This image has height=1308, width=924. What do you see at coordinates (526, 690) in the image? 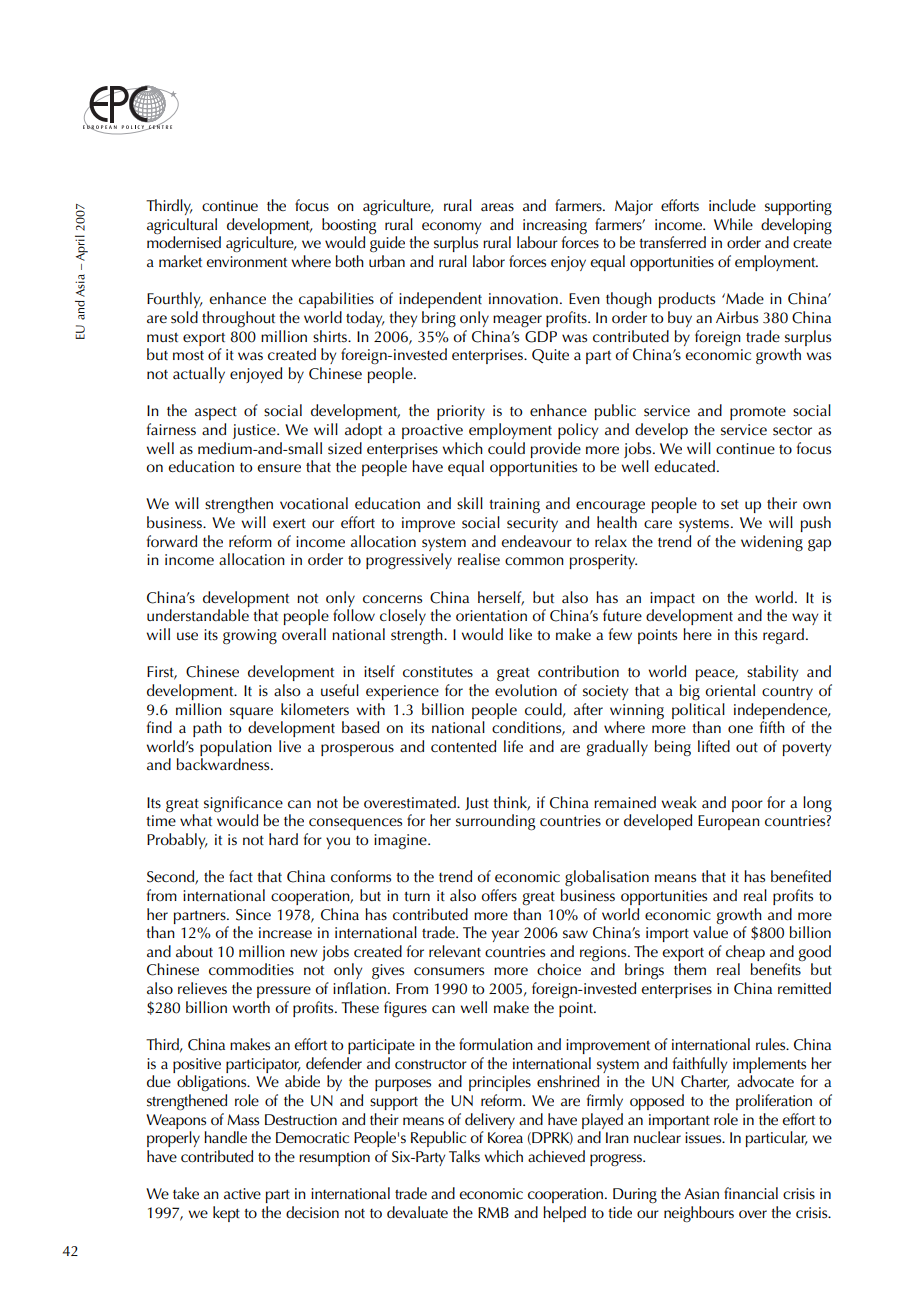
I see `evolution` at bounding box center [526, 690].
